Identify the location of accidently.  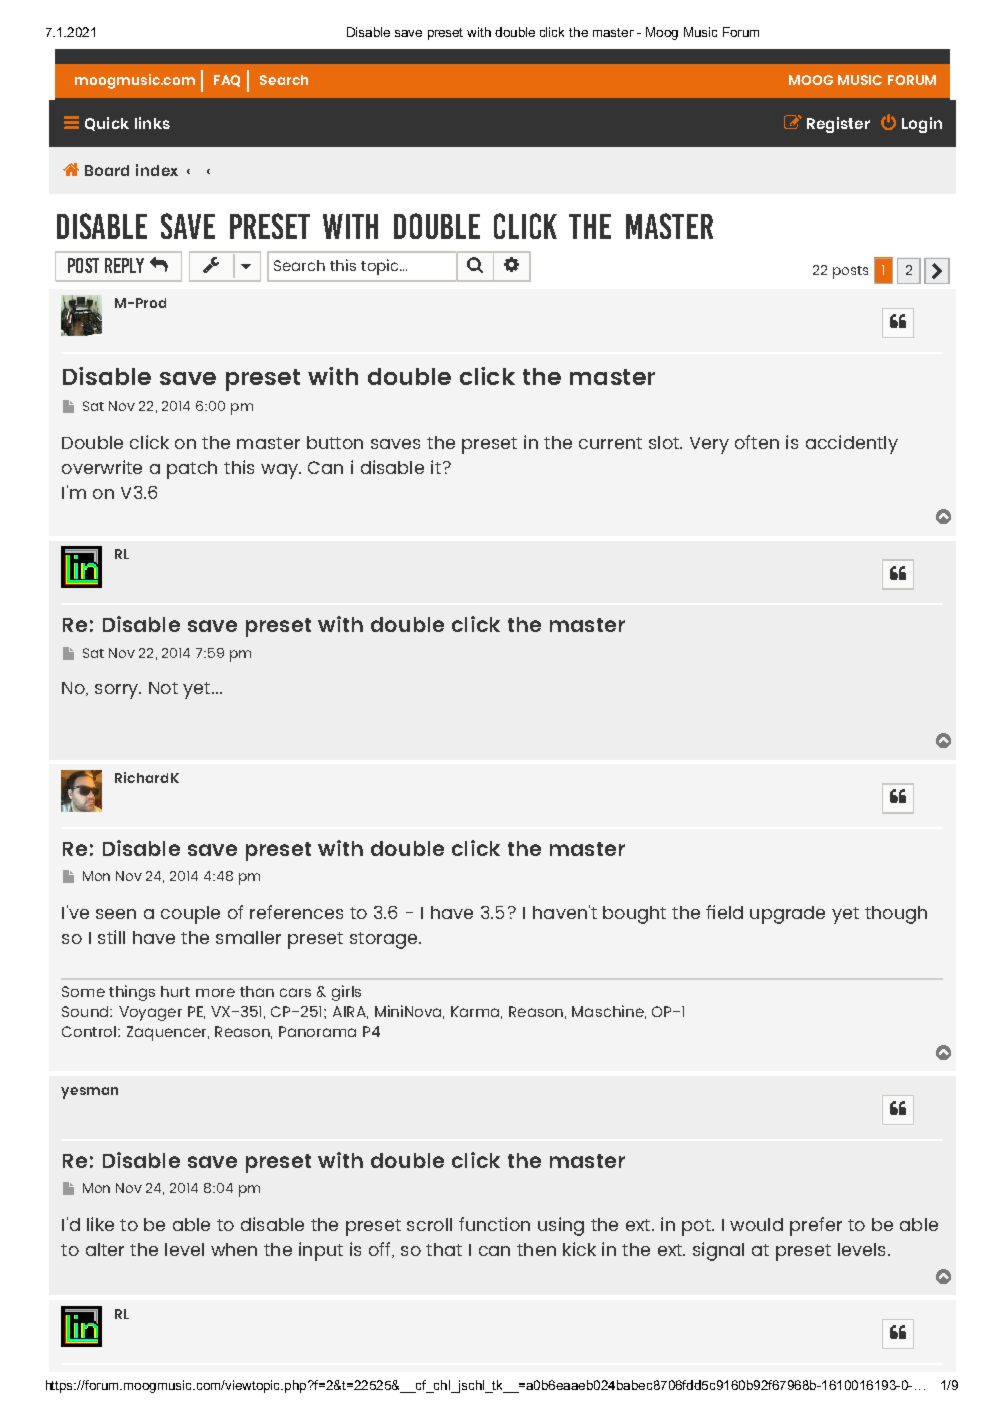
(852, 444).
